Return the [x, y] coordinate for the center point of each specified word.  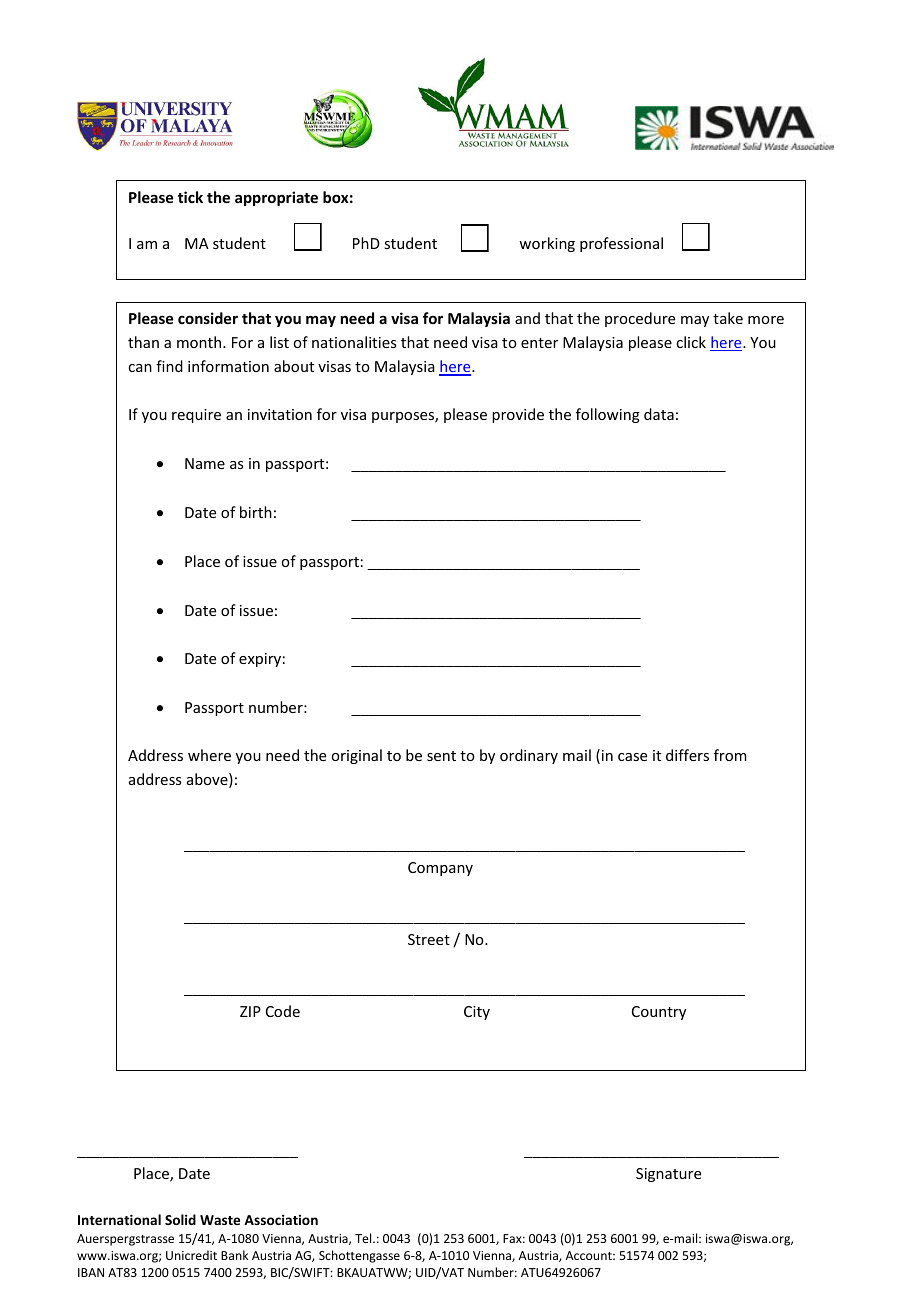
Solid [180, 1219]
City [477, 1013]
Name [205, 463]
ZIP [250, 1011]
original [356, 756]
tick [190, 197]
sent [441, 756]
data [659, 414]
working [547, 244]
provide [518, 415]
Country [659, 1013]
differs [687, 755]
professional [621, 244]
